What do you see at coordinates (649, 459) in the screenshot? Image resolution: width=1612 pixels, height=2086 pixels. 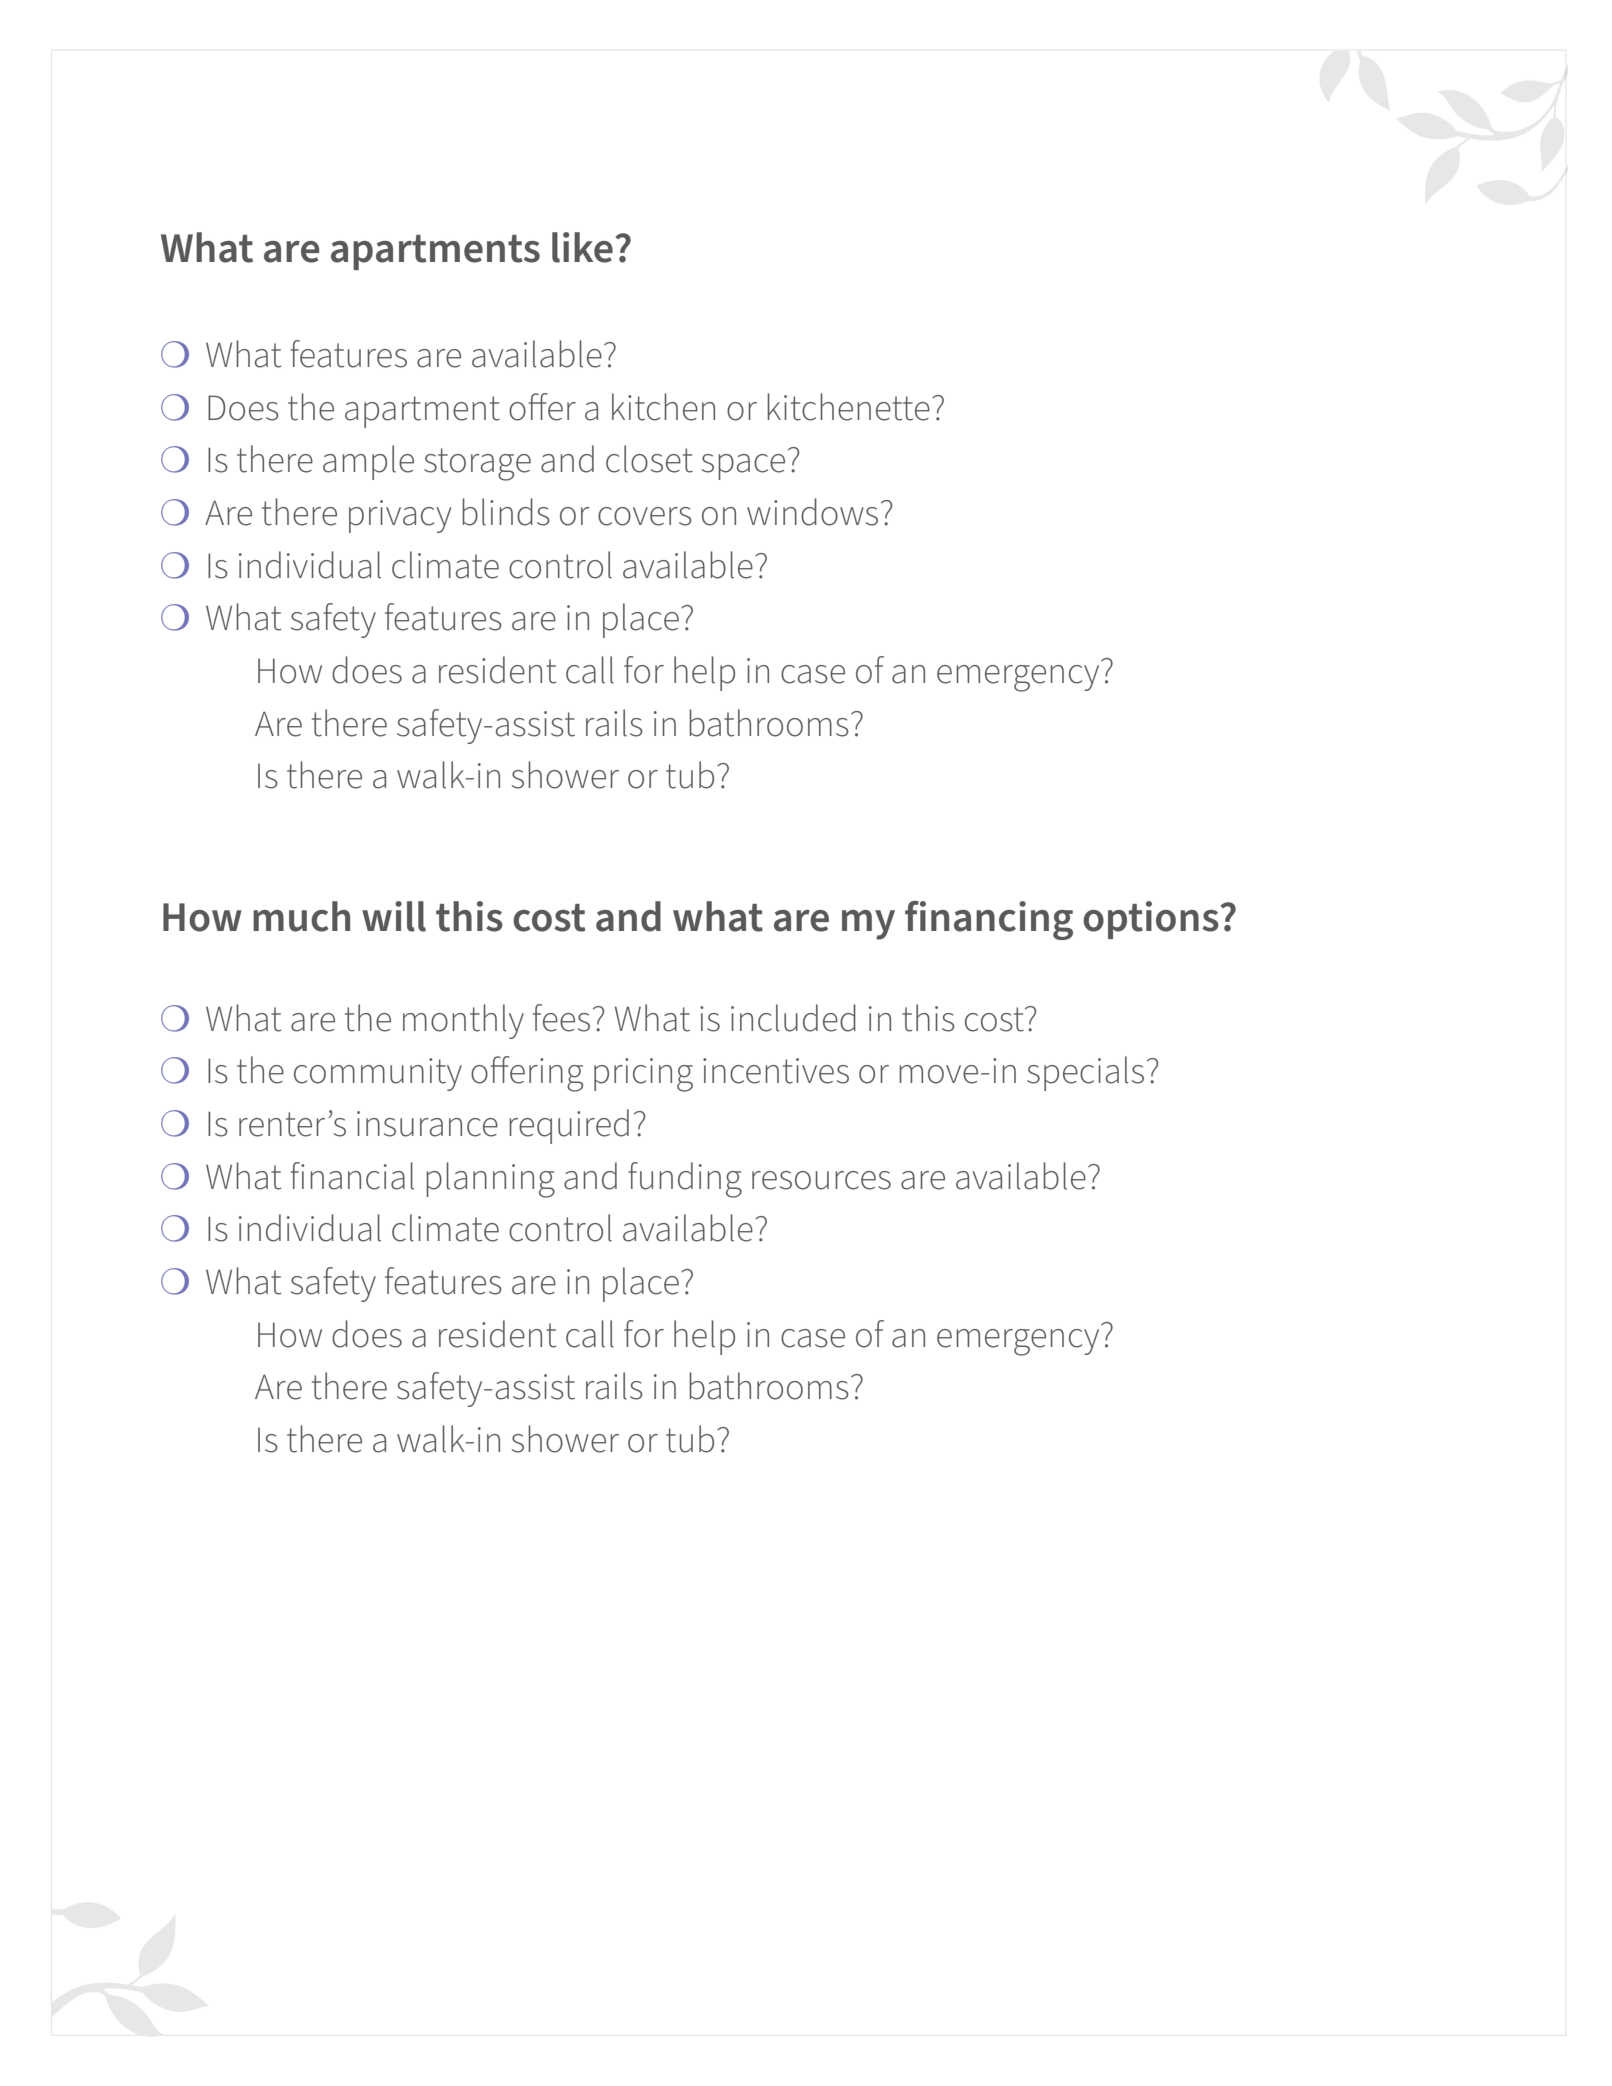 I see `closet` at bounding box center [649, 459].
